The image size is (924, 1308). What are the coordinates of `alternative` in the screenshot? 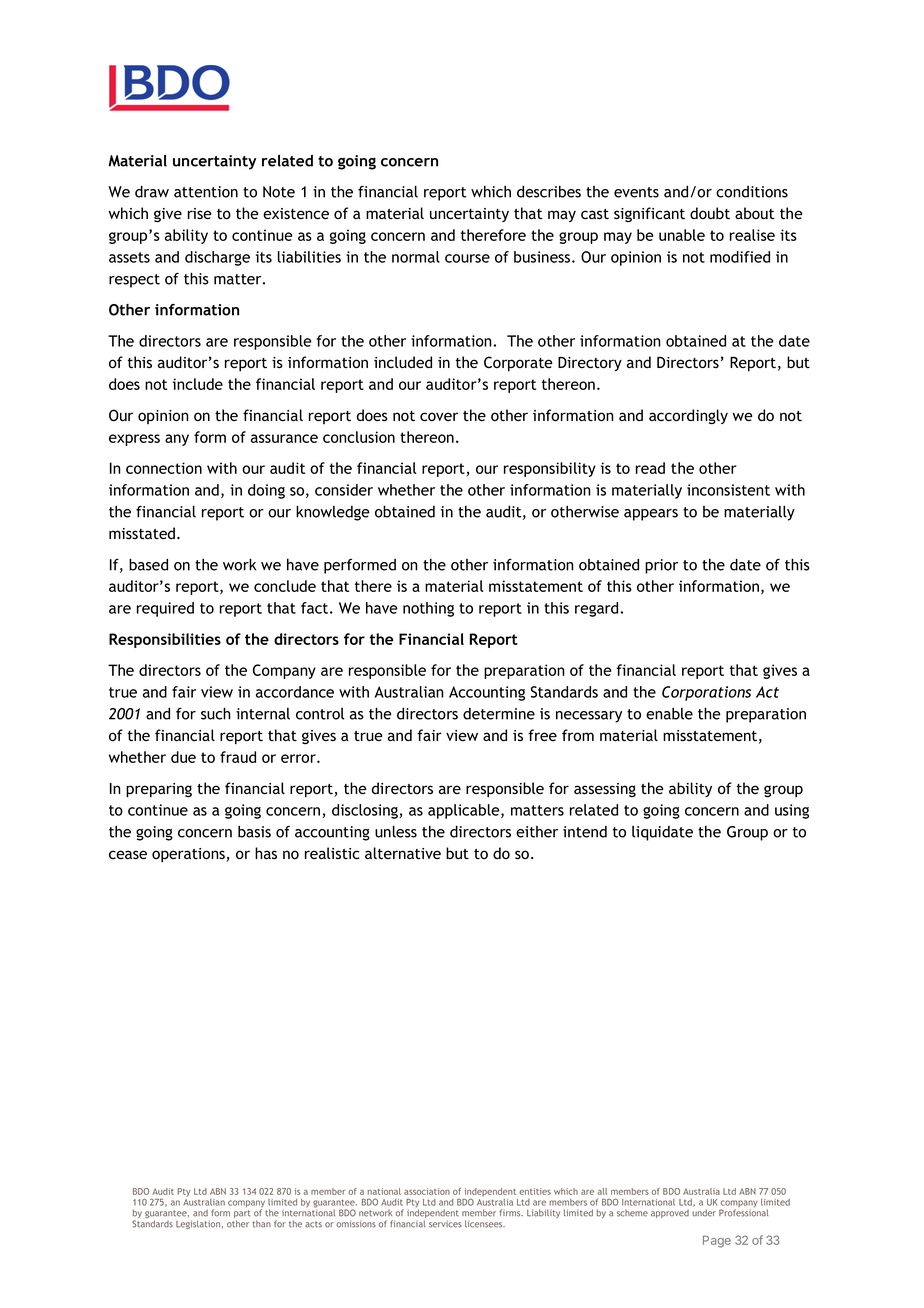 It's located at (403, 853).
